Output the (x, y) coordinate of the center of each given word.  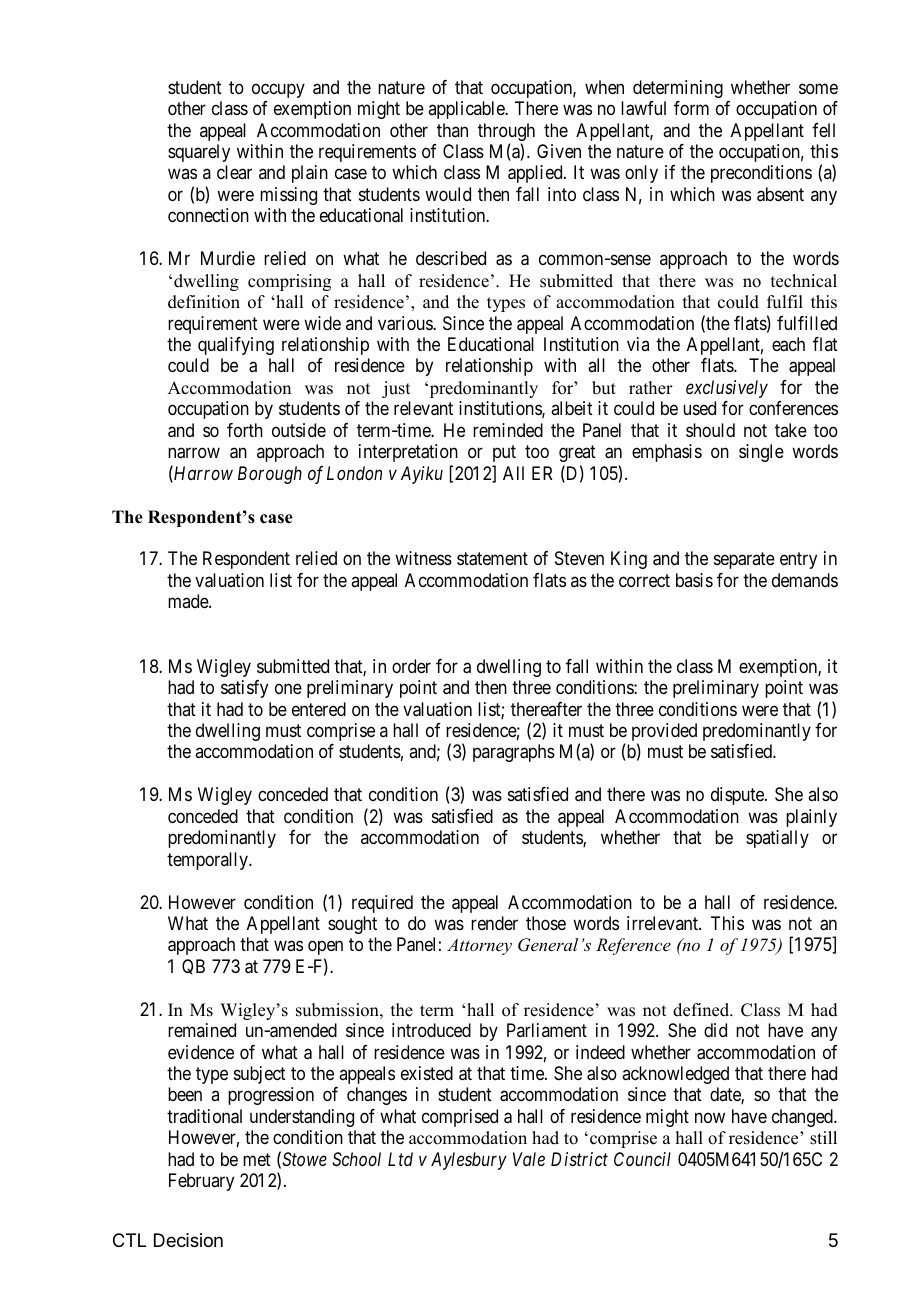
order (411, 666)
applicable (467, 110)
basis (694, 580)
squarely (199, 153)
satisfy (244, 689)
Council (642, 1159)
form (691, 108)
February (201, 1182)
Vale (529, 1159)
